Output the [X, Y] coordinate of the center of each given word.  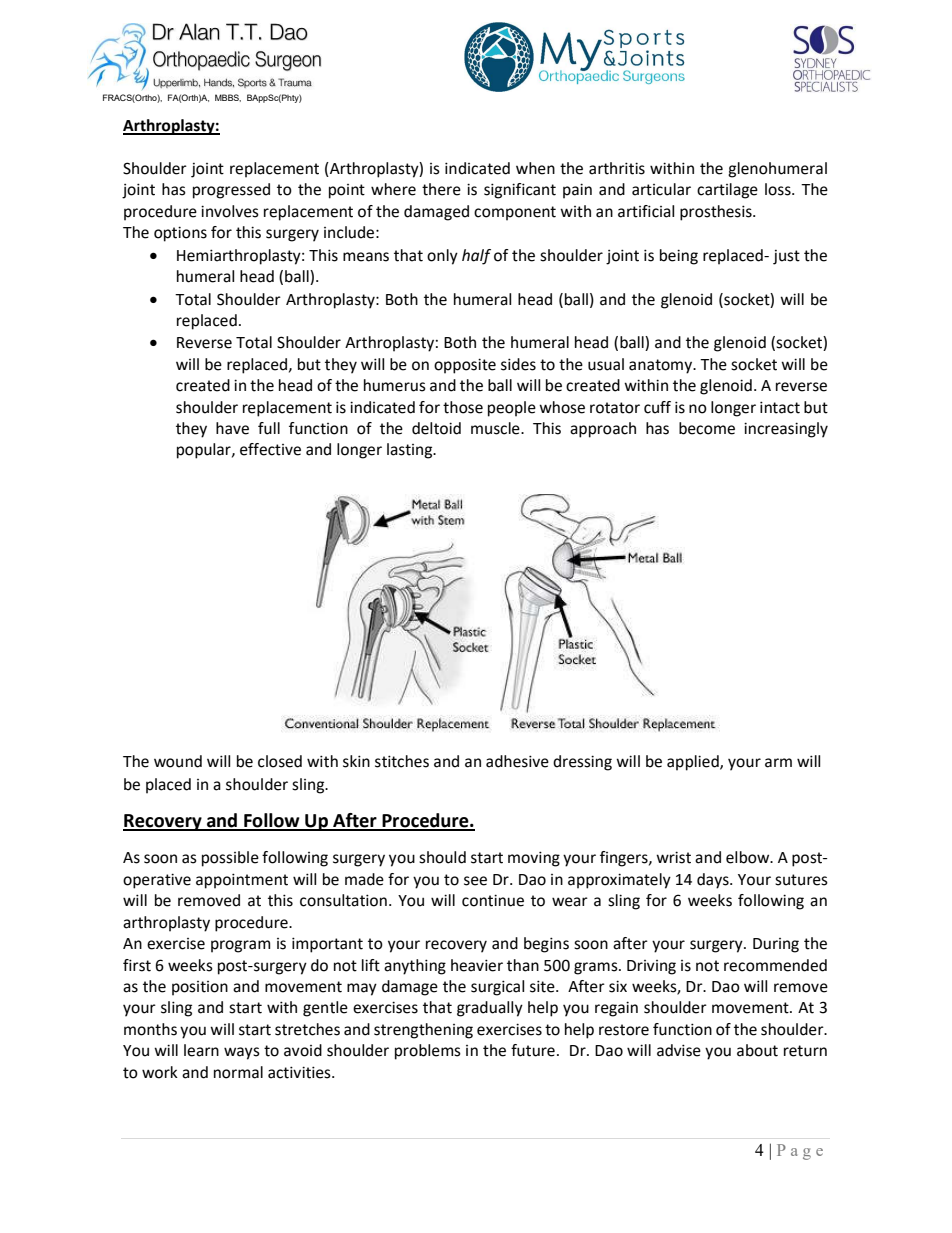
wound [178, 761]
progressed [231, 191]
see [475, 881]
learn [201, 1050]
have [232, 428]
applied [694, 763]
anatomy [662, 366]
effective [270, 449]
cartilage [727, 191]
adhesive [517, 761]
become [707, 428]
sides [518, 364]
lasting [411, 451]
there [441, 189]
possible [230, 859]
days [714, 881]
